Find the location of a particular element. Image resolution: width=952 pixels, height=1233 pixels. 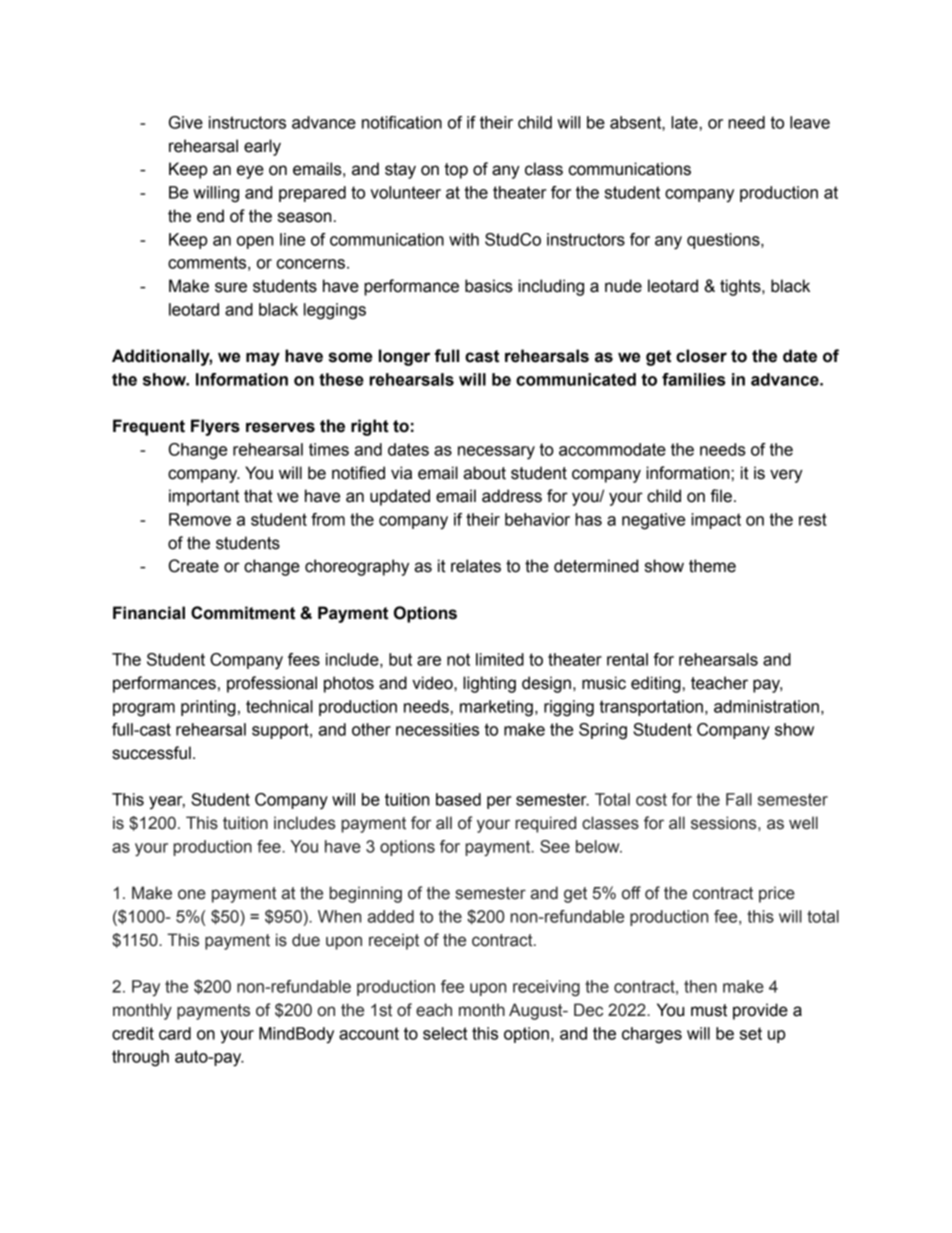

theme is located at coordinates (712, 566).
